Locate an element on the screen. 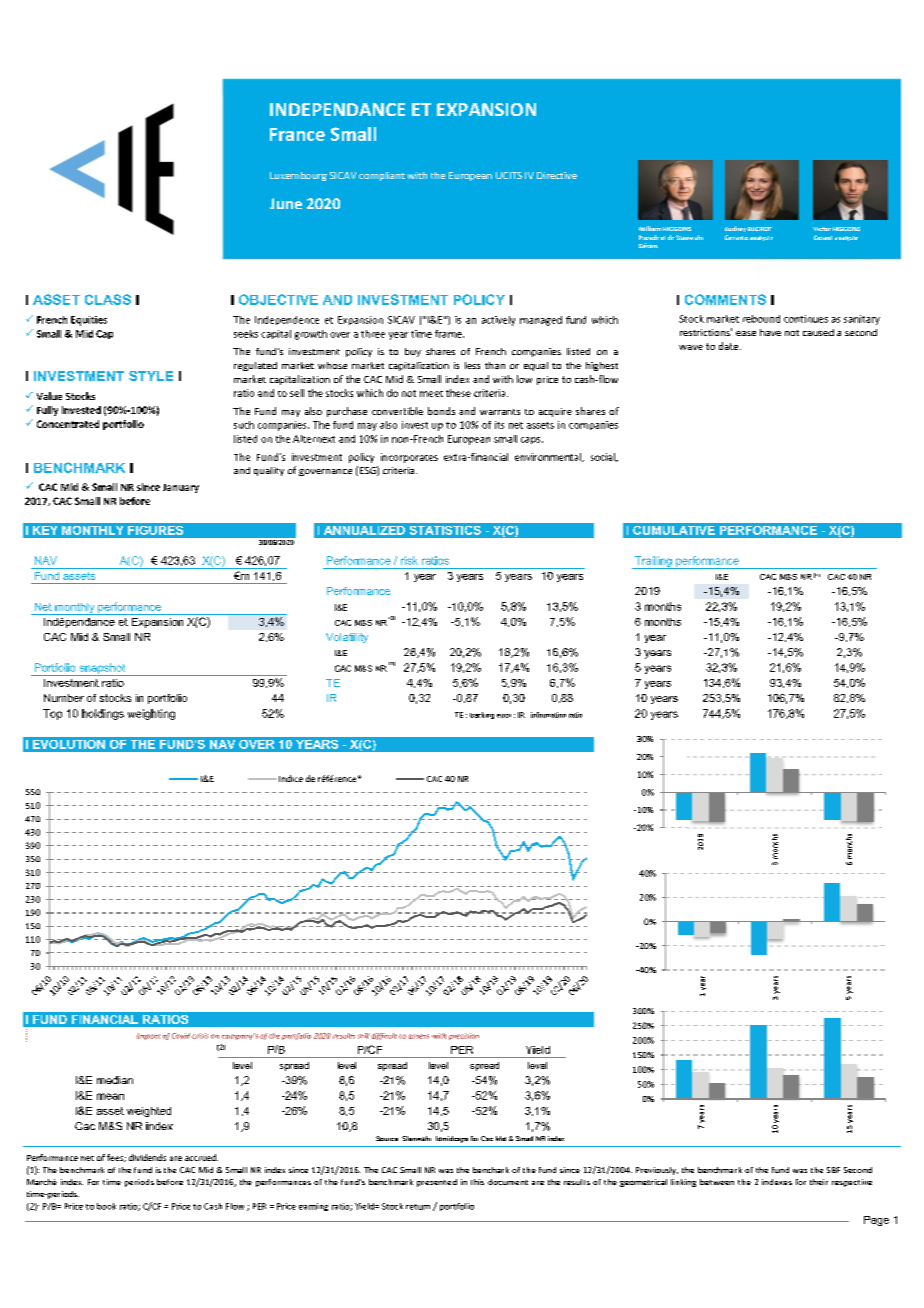  compliance is located at coordinates (429, 175).
